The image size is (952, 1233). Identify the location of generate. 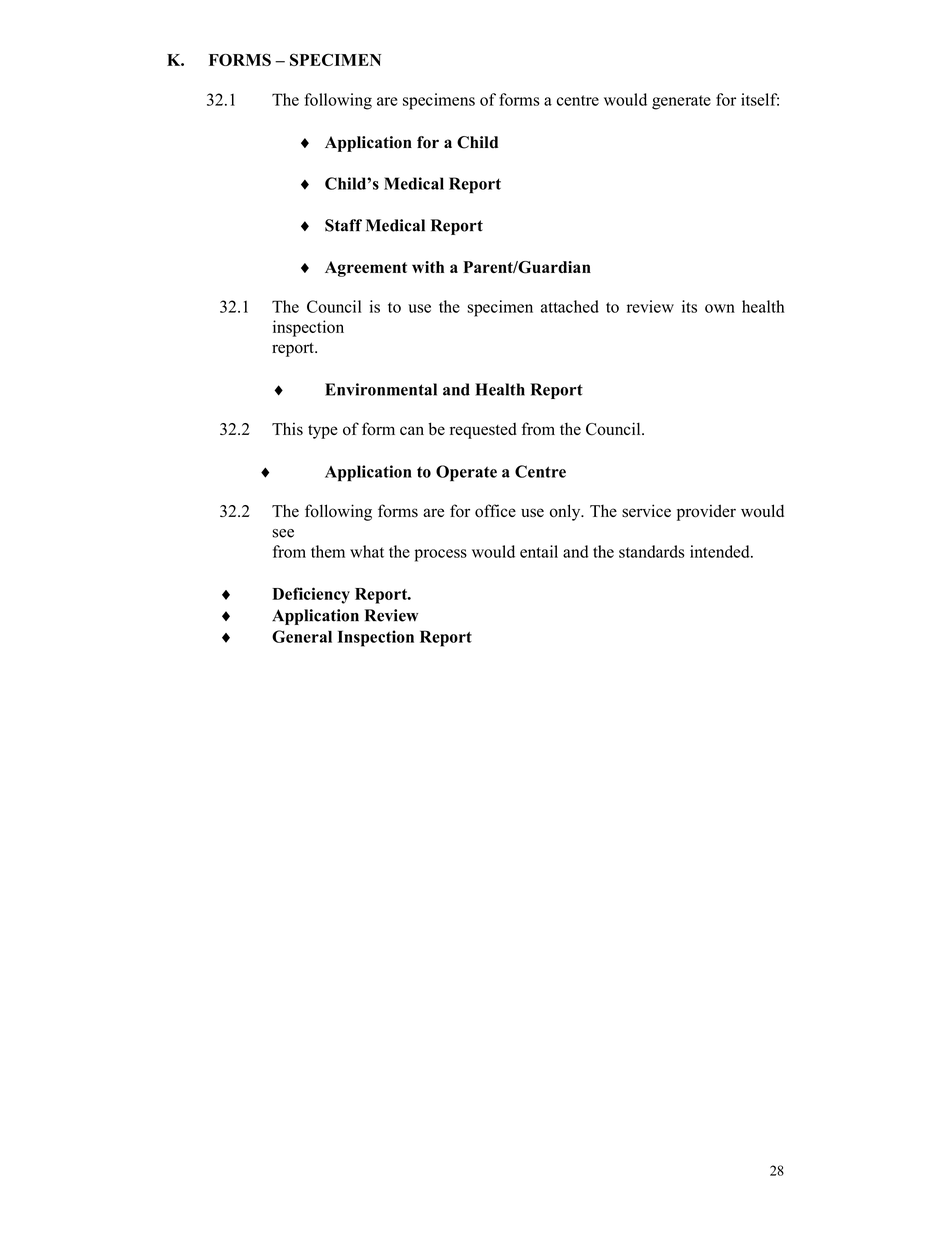
(681, 102).
